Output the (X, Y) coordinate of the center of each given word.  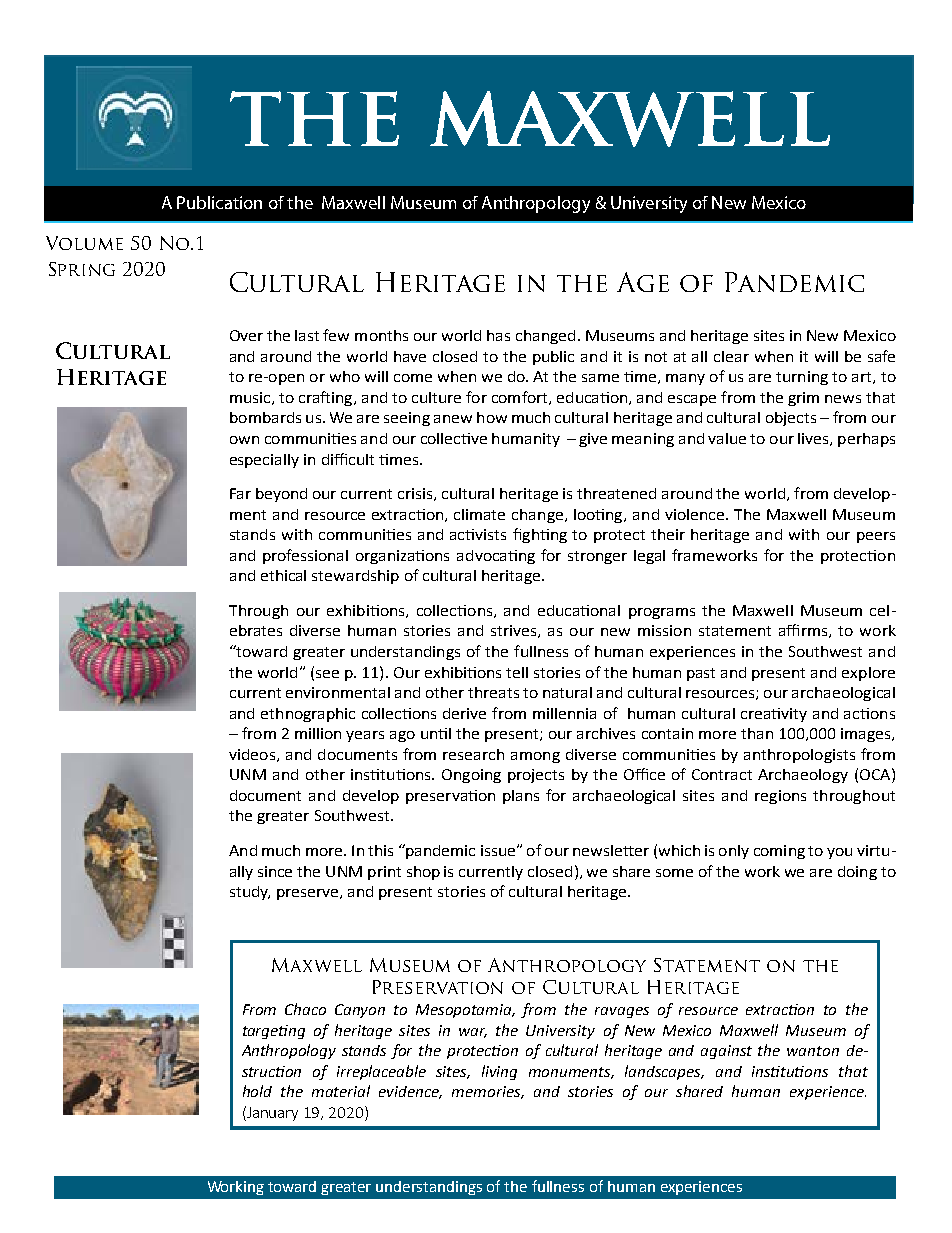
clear (731, 356)
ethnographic (308, 715)
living (499, 1072)
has (498, 335)
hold (257, 1091)
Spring (82, 269)
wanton (813, 1051)
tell (517, 672)
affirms (804, 631)
